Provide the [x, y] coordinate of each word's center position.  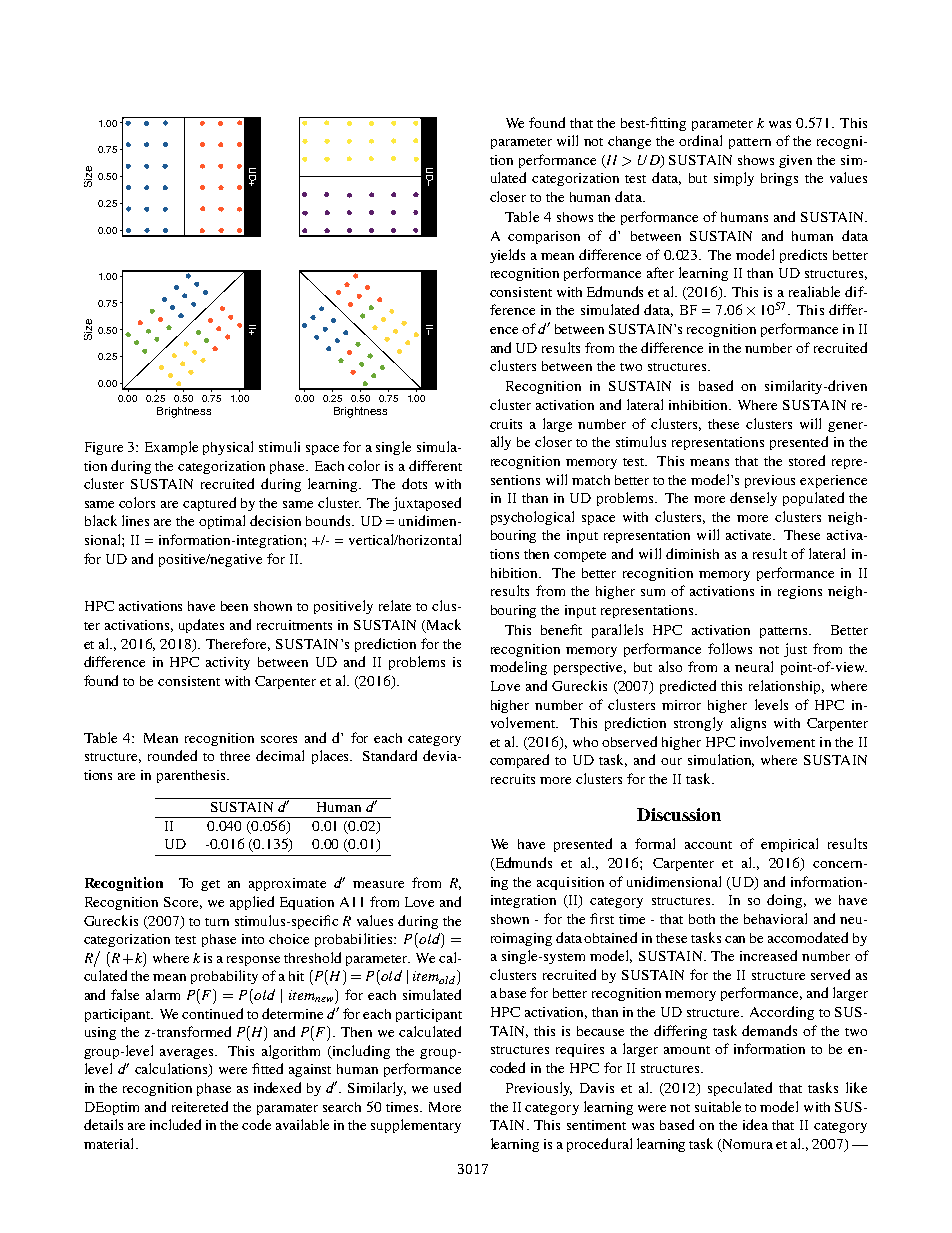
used [447, 1087]
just [795, 650]
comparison [544, 237]
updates [201, 626]
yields [507, 256]
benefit [561, 629]
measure [378, 884]
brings [779, 179]
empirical [789, 845]
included [175, 1124]
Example [171, 448]
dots [414, 483]
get [210, 885]
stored [807, 460]
